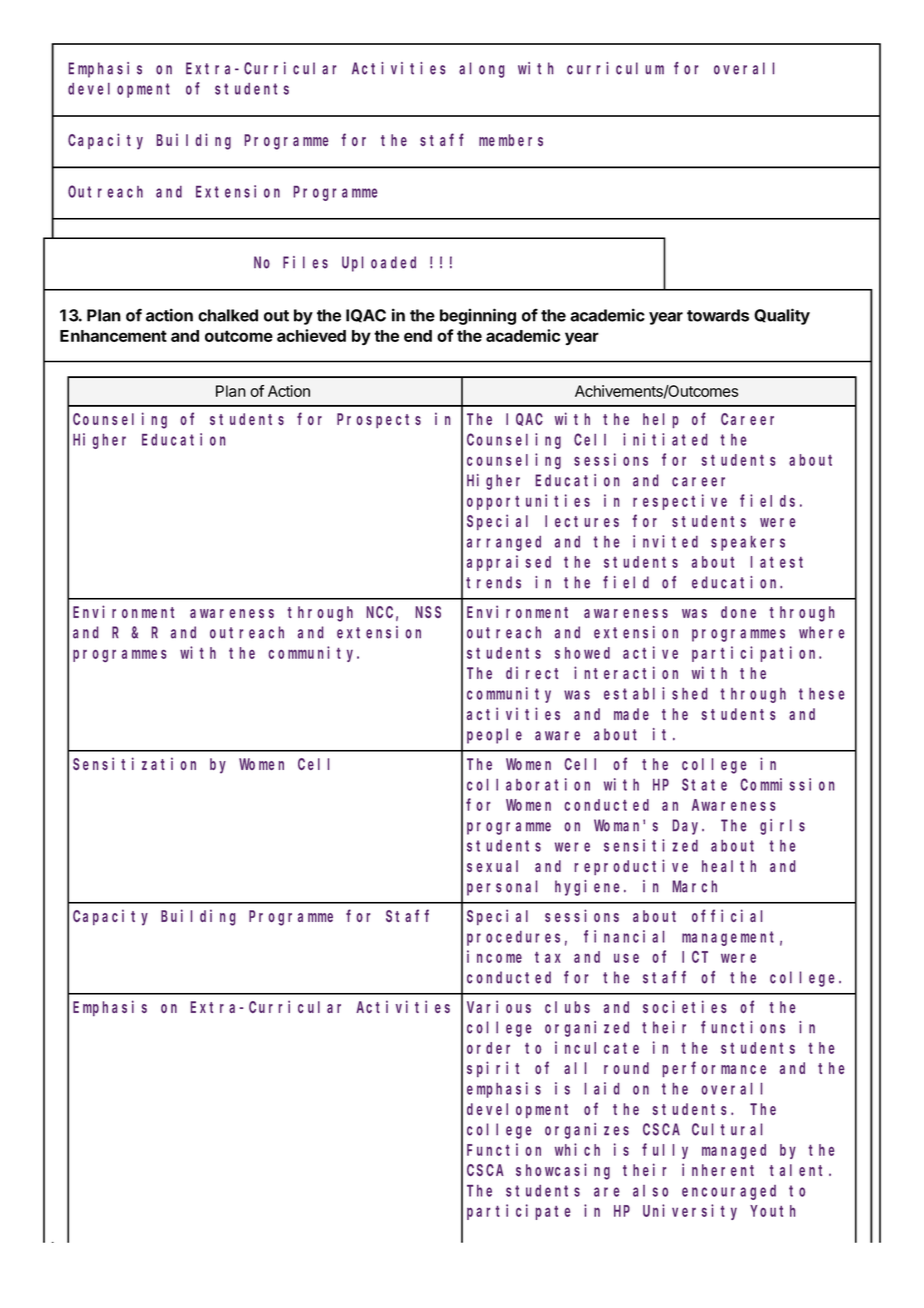  What do you see at coordinates (695, 886) in the document?
I see `March` at bounding box center [695, 886].
